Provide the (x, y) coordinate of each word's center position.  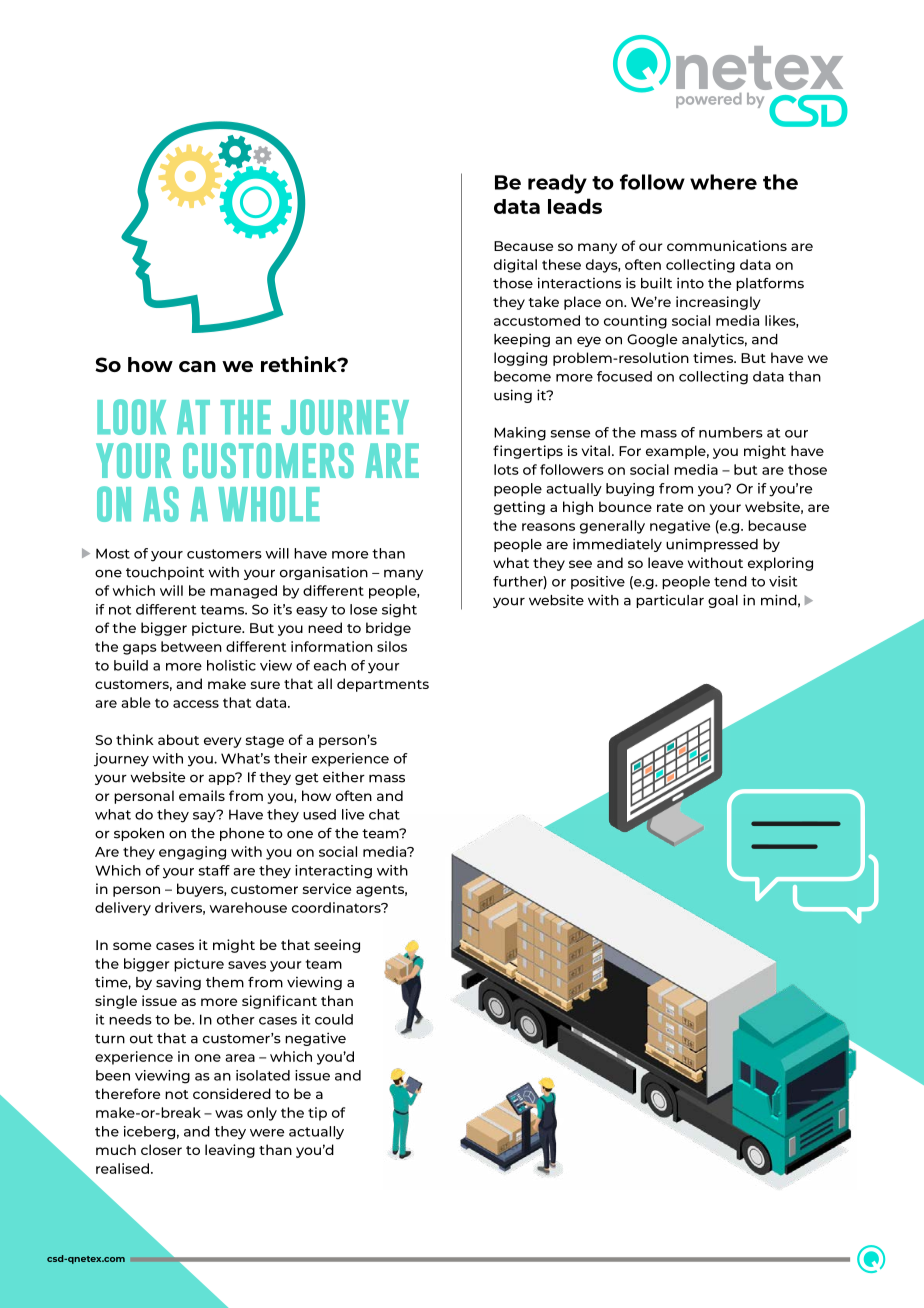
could (334, 1019)
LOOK (131, 417)
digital (515, 266)
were (267, 1133)
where (723, 182)
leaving (230, 1151)
